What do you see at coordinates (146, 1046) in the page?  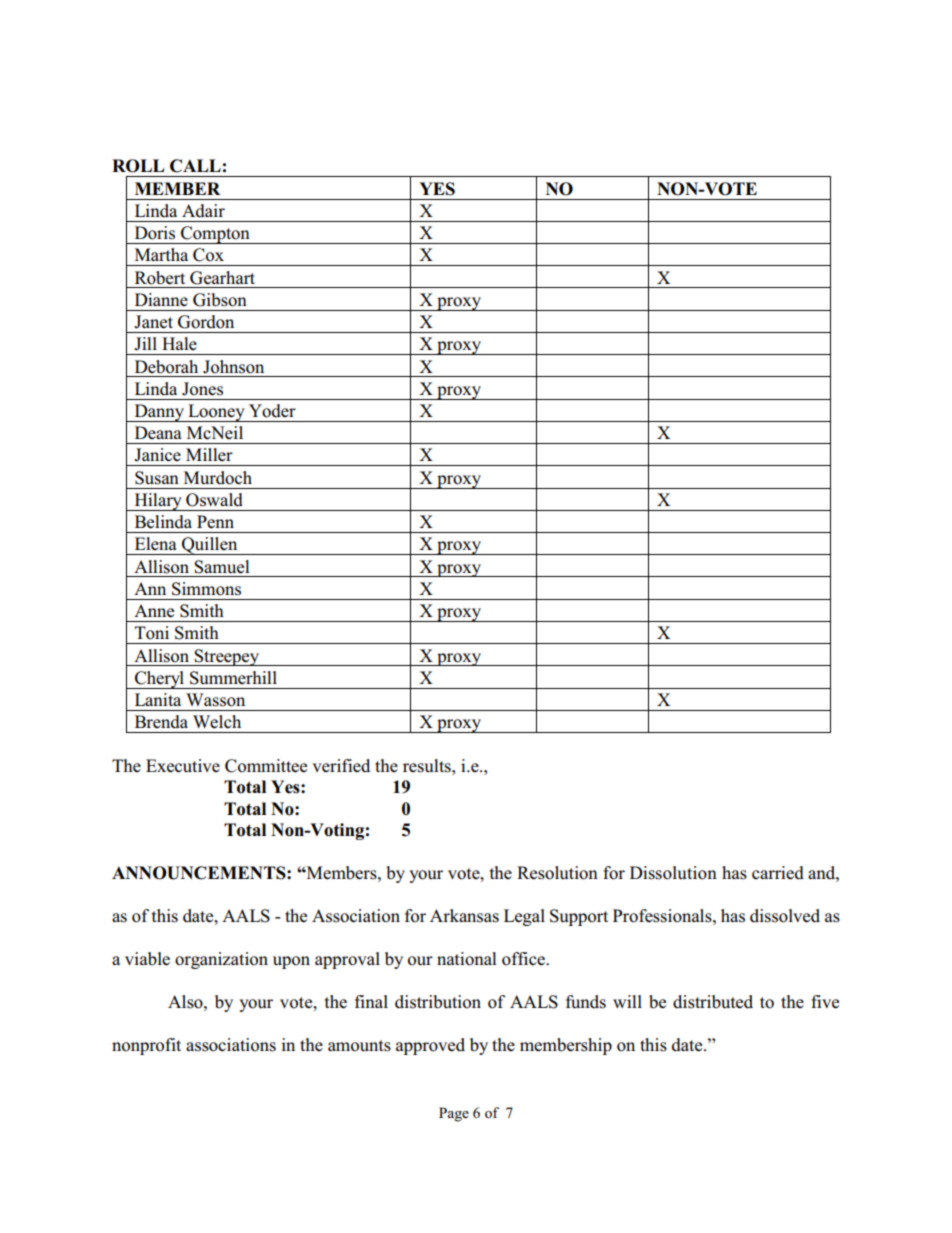 I see `nonprofit` at bounding box center [146, 1046].
